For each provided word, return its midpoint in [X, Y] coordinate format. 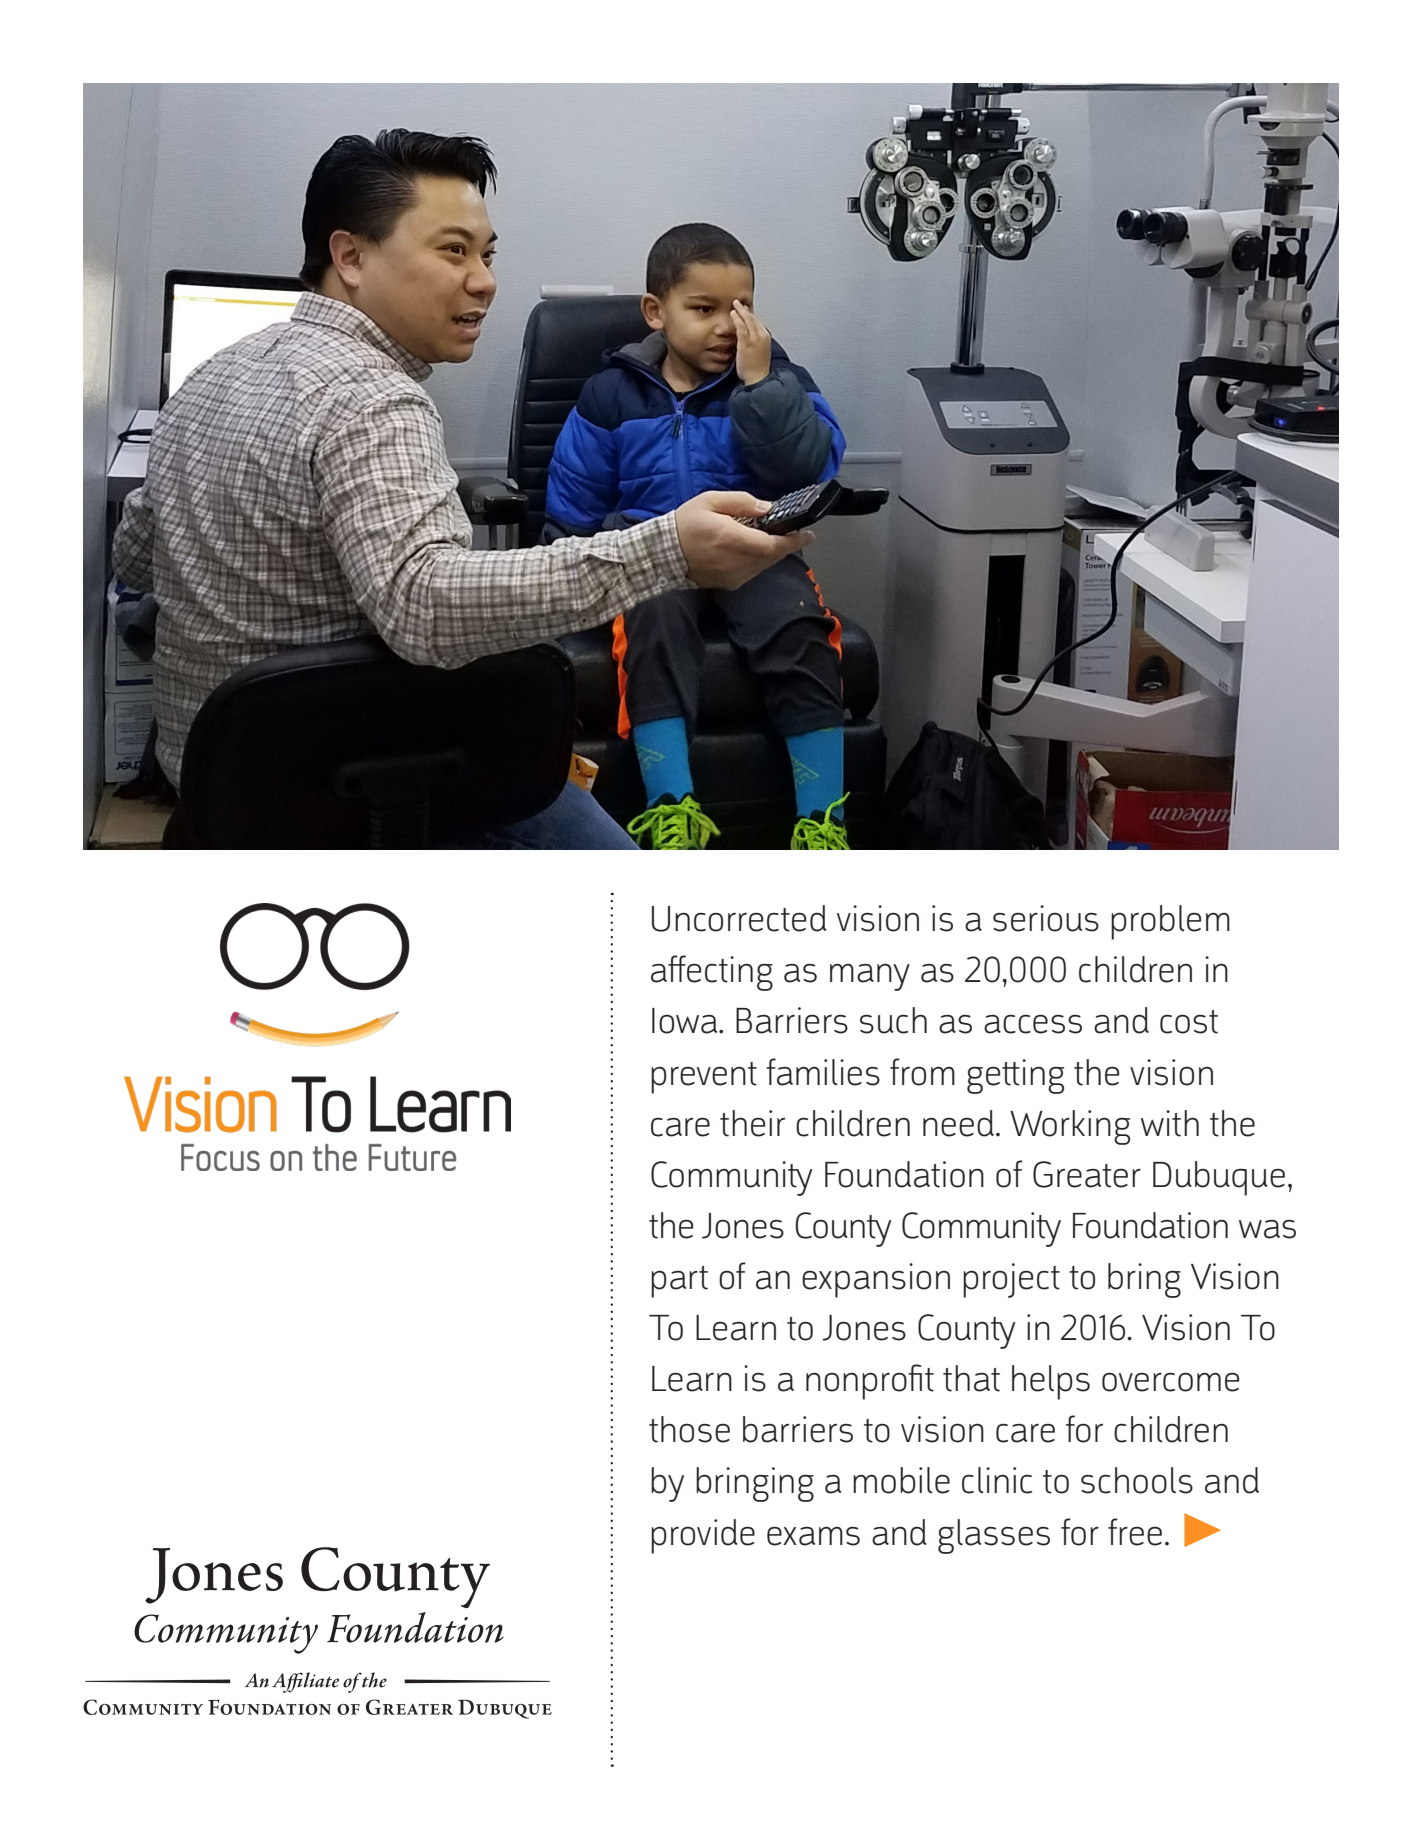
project [1011, 1280]
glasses [994, 1536]
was [1267, 1229]
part [679, 1282]
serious [1046, 918]
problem [1170, 922]
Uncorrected [739, 918]
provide [703, 1536]
